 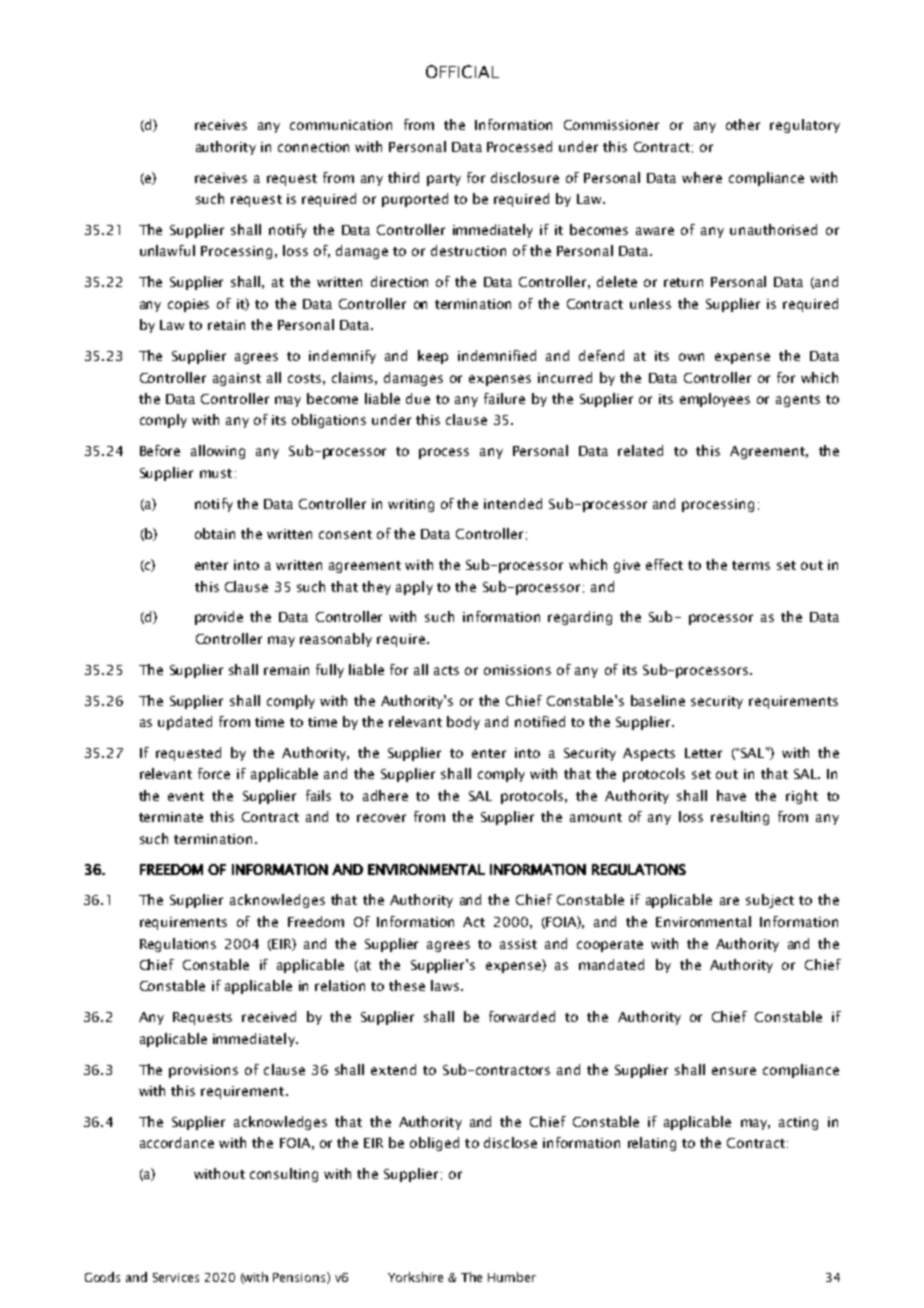 What do you see at coordinates (414, 588) in the image?
I see `apply` at bounding box center [414, 588].
